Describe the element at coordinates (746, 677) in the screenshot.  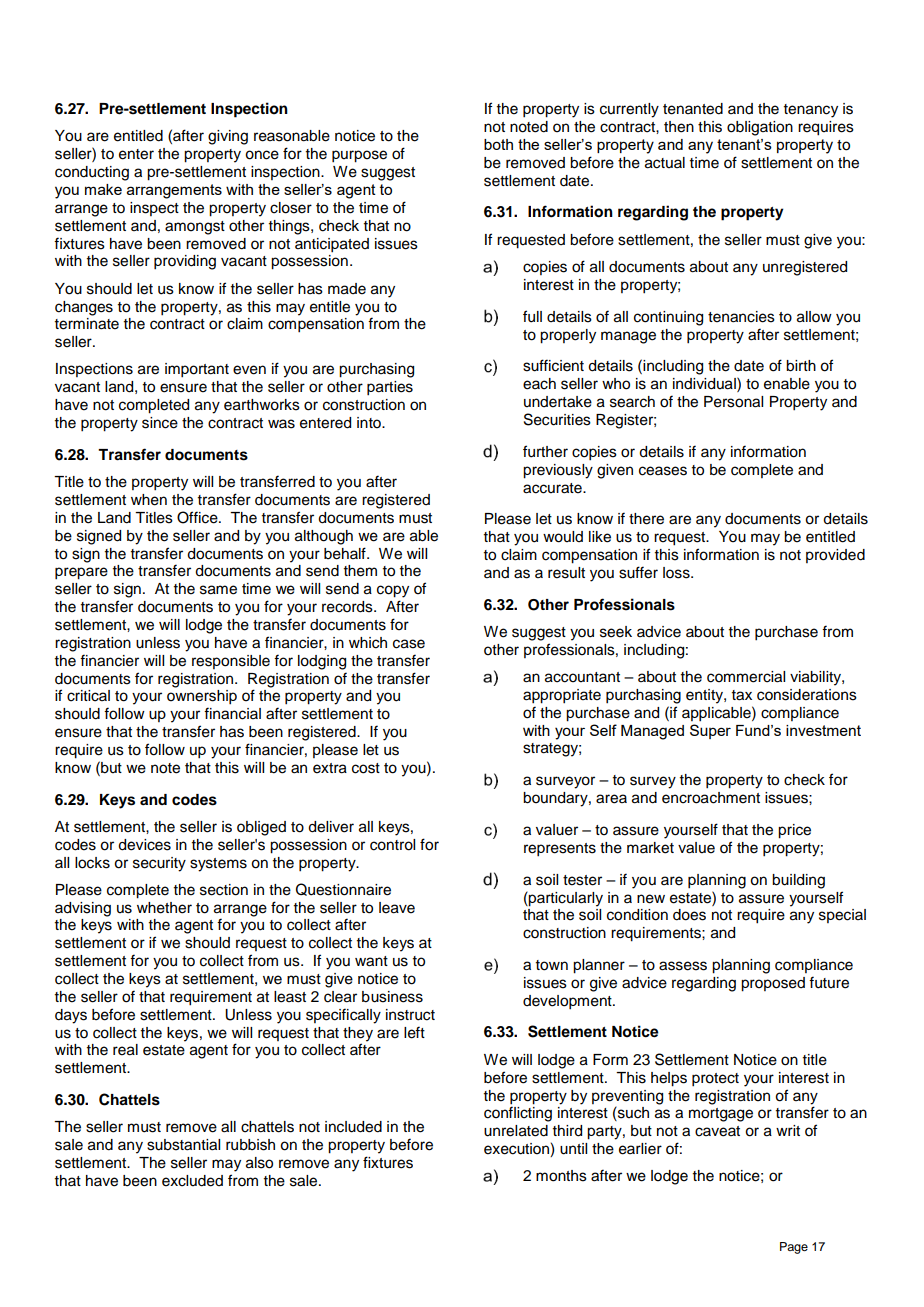
I see `commercial` at that location.
